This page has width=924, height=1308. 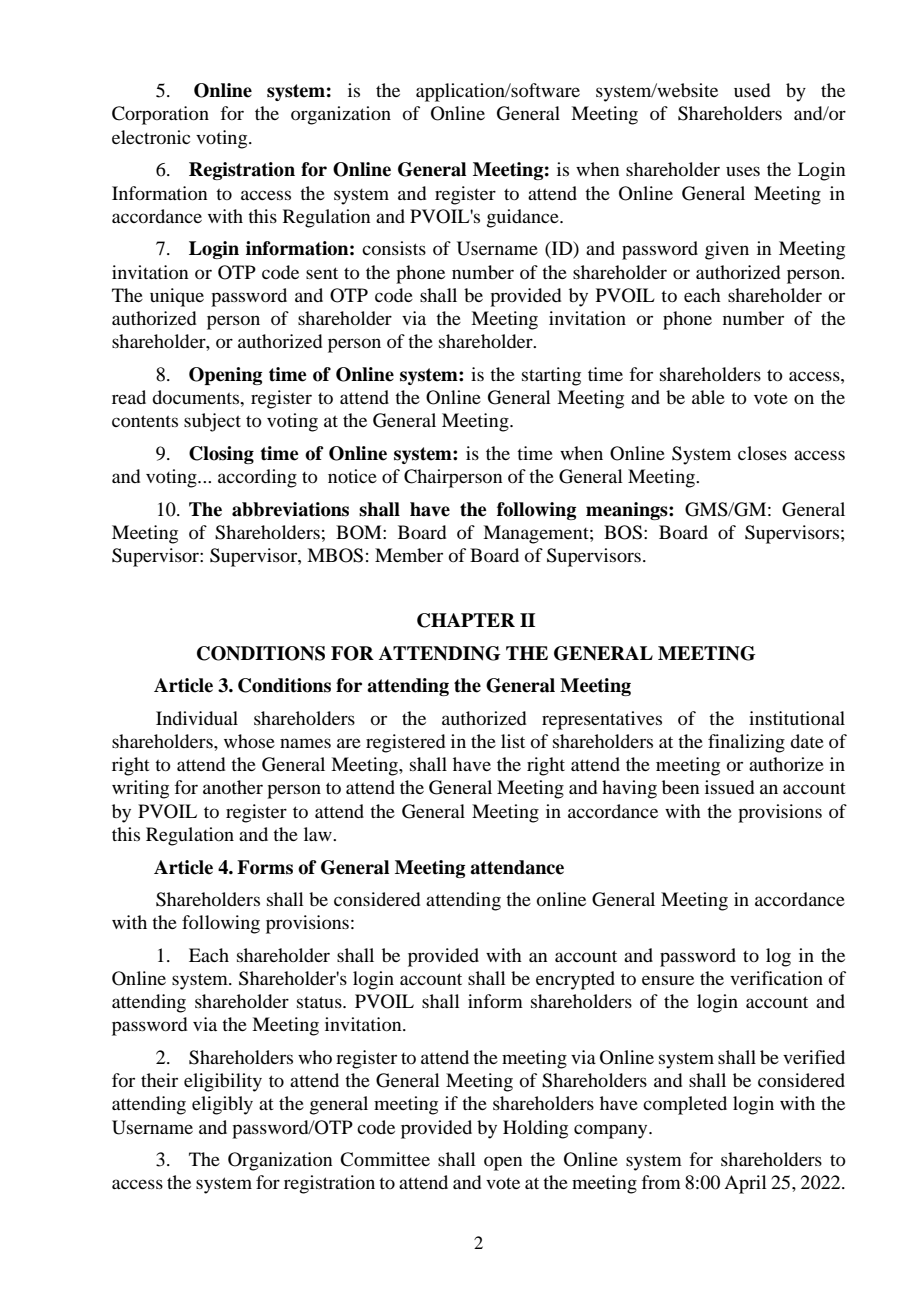 What do you see at coordinates (223, 1082) in the page?
I see `eligibility` at bounding box center [223, 1082].
